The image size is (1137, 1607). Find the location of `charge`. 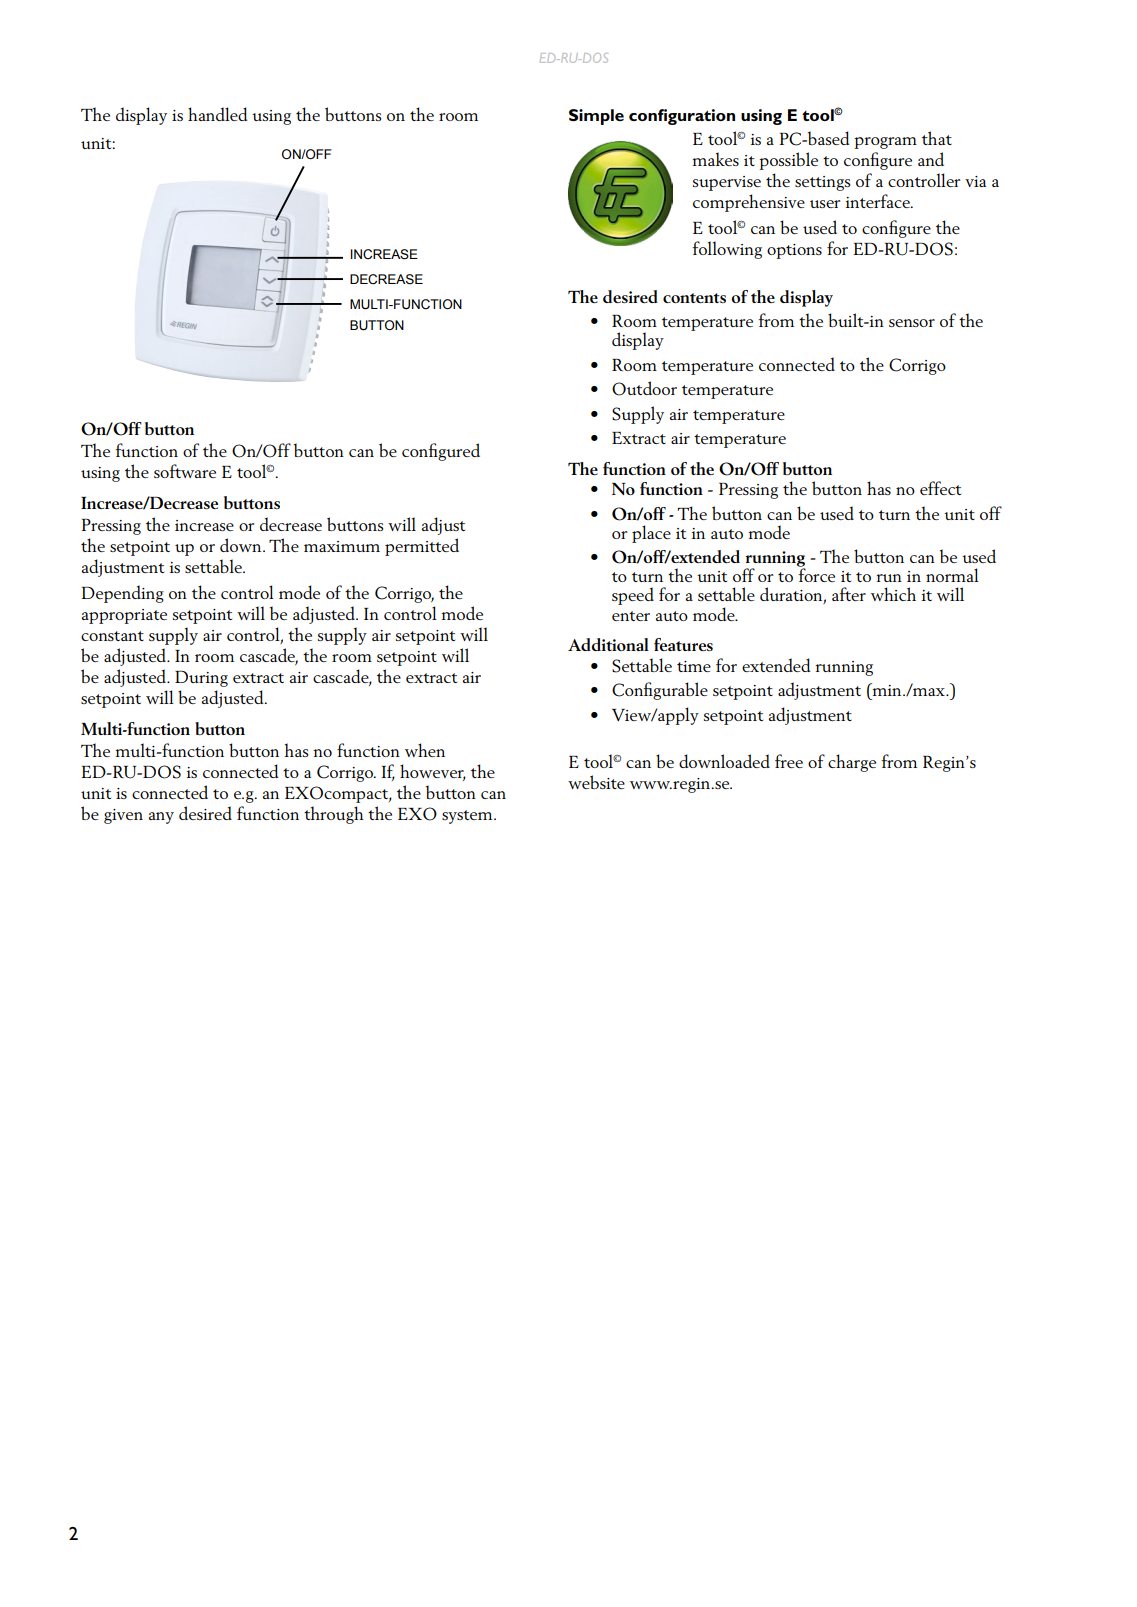

charge is located at coordinates (852, 763).
